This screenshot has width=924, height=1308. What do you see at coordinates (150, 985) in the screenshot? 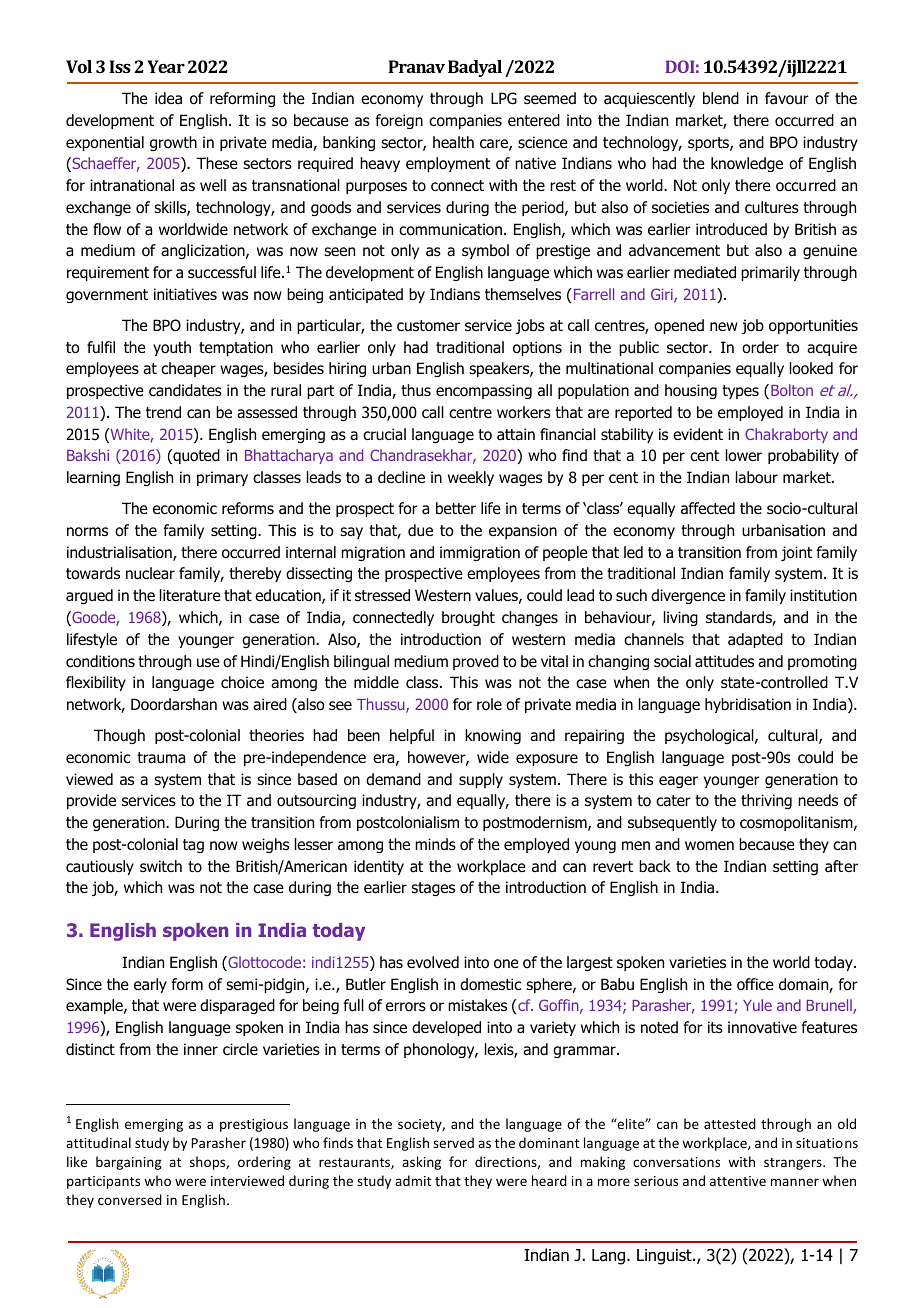
I see `early` at bounding box center [150, 985].
